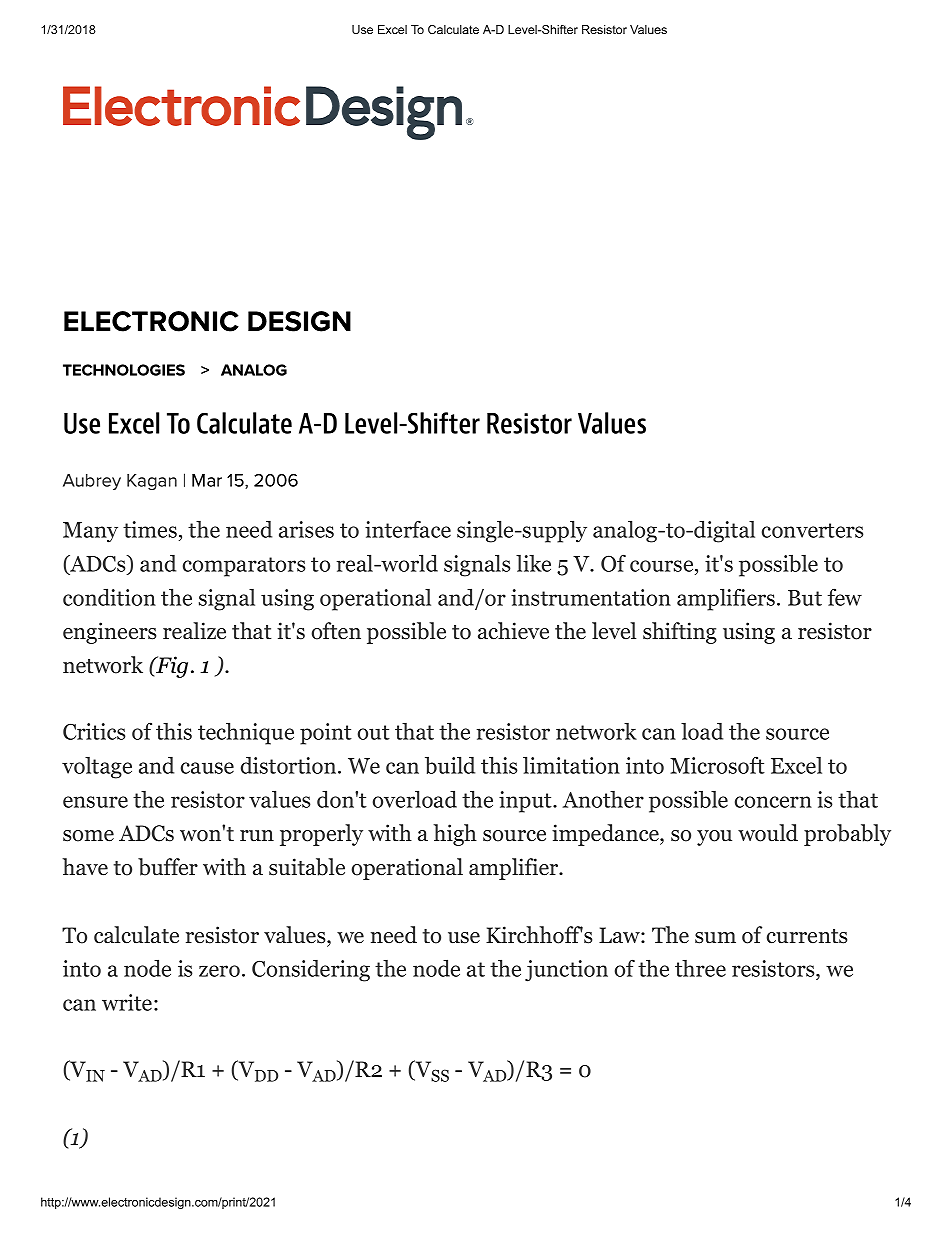 The image size is (952, 1233). I want to click on junction, so click(566, 971).
